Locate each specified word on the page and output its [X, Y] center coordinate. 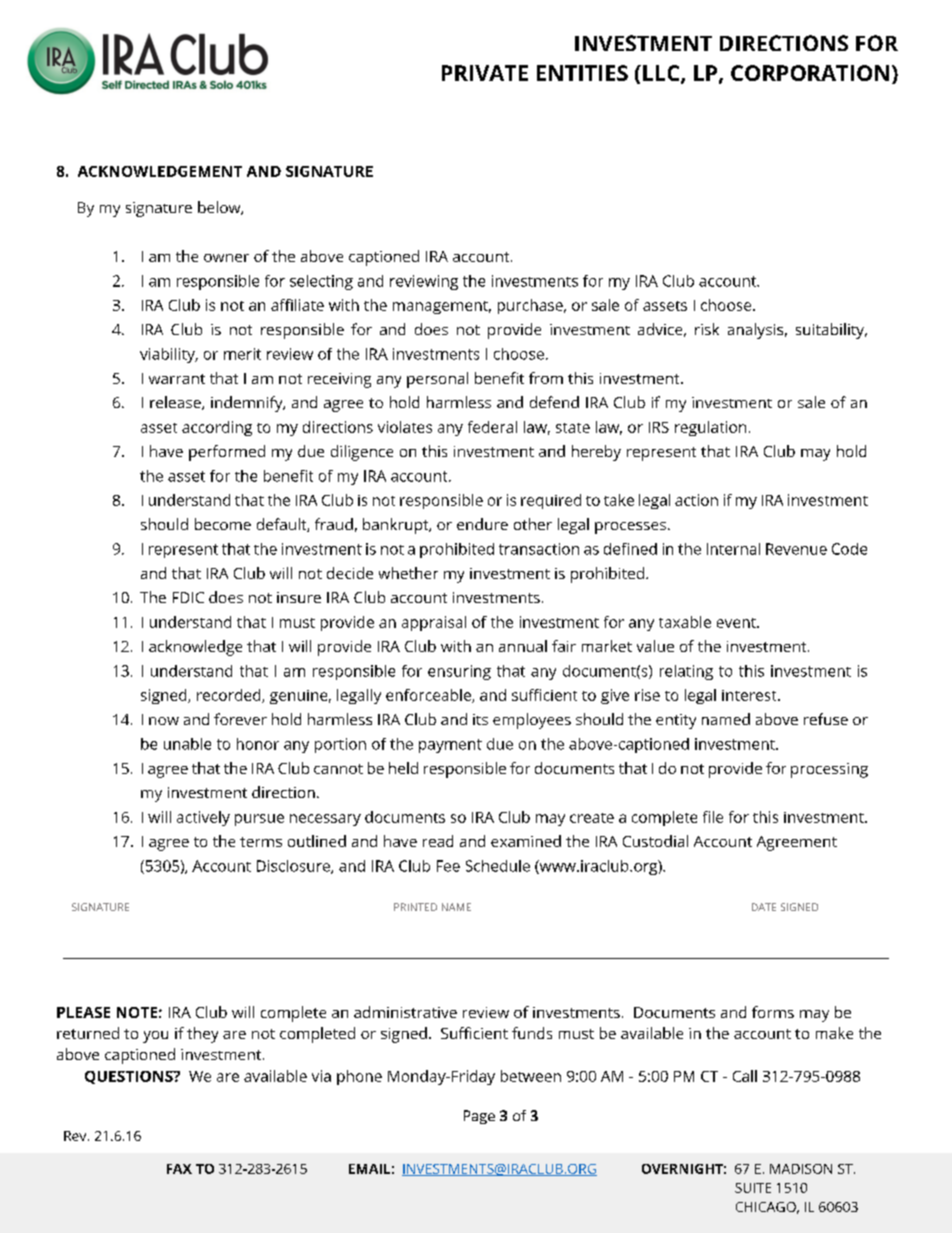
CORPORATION [810, 73]
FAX [179, 1169]
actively [203, 818]
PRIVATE [485, 73]
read [438, 841]
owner [226, 258]
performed [227, 453]
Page [479, 1117]
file [713, 817]
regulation [710, 428]
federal [492, 427]
